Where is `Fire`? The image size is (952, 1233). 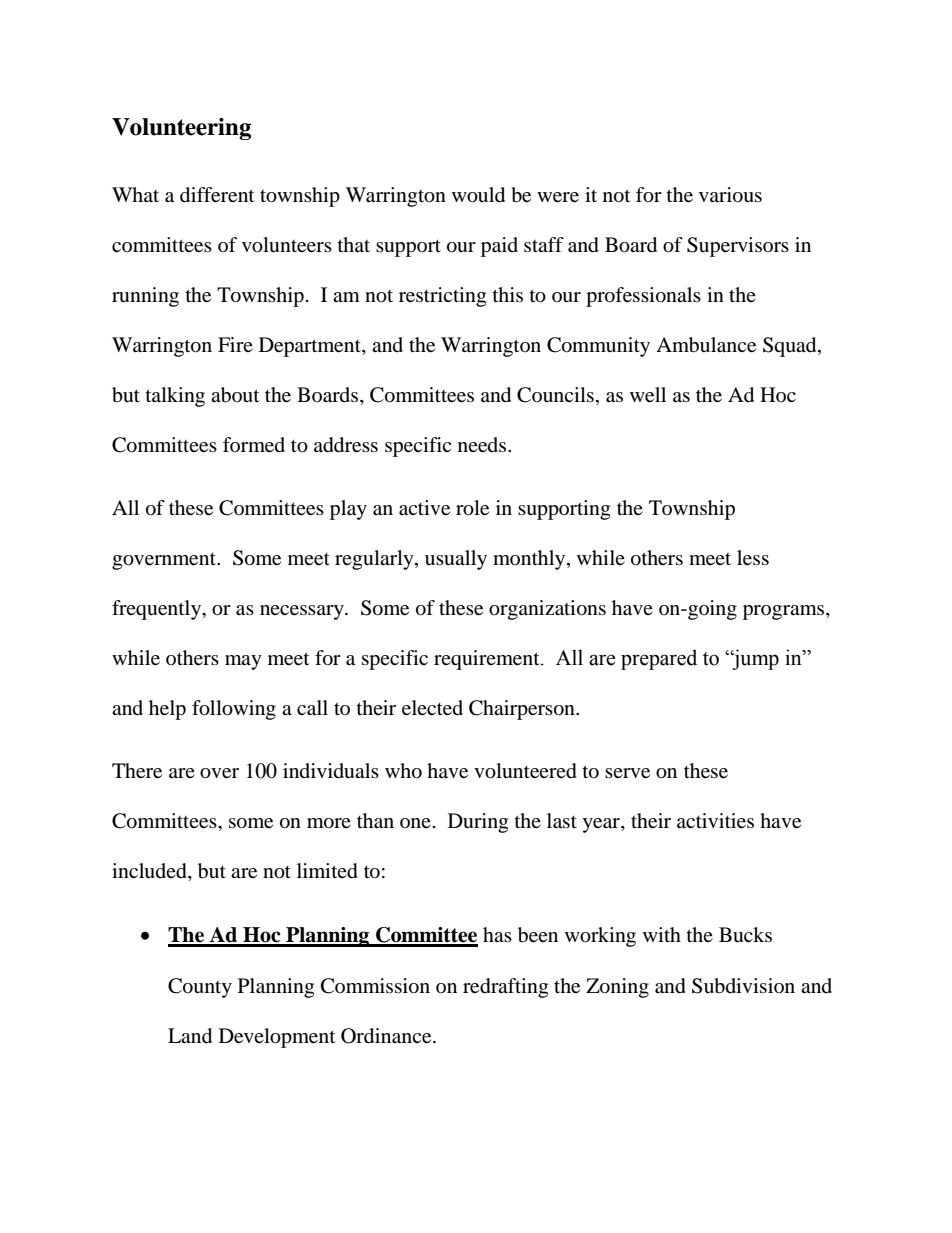 Fire is located at coordinates (235, 344).
